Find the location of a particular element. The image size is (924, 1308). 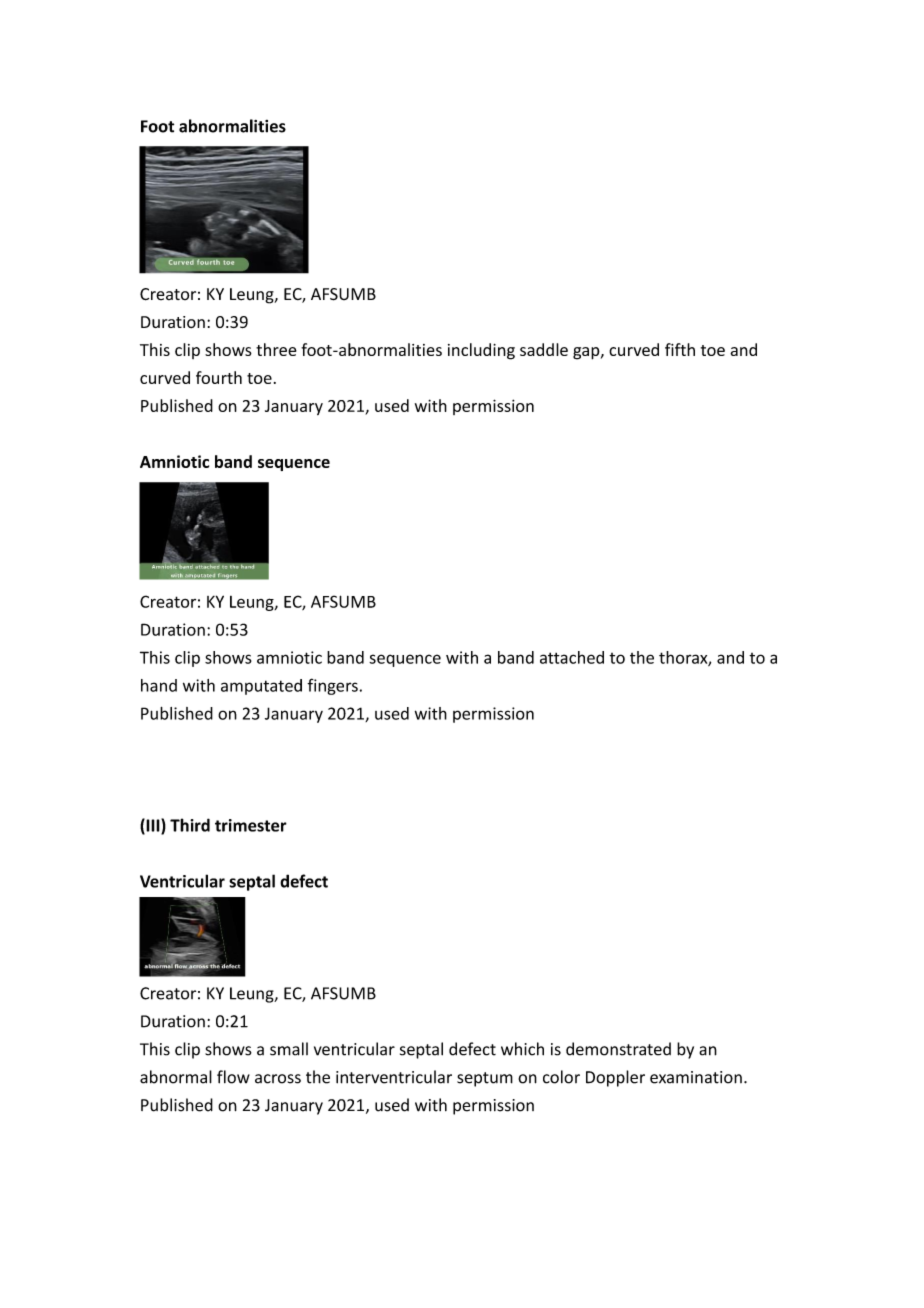

Third is located at coordinates (190, 825).
